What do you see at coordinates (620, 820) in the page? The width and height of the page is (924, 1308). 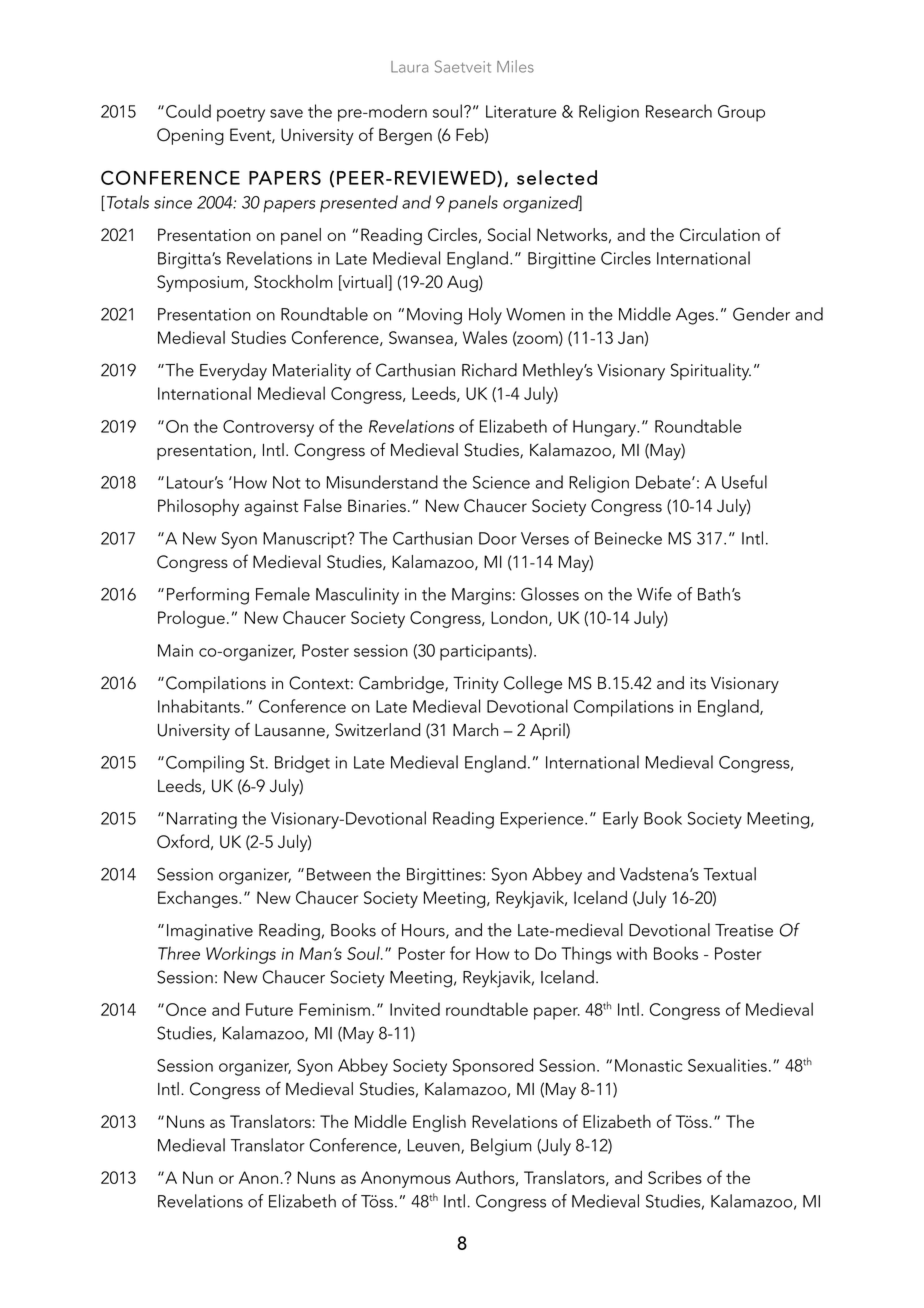 I see `Early` at bounding box center [620, 820].
